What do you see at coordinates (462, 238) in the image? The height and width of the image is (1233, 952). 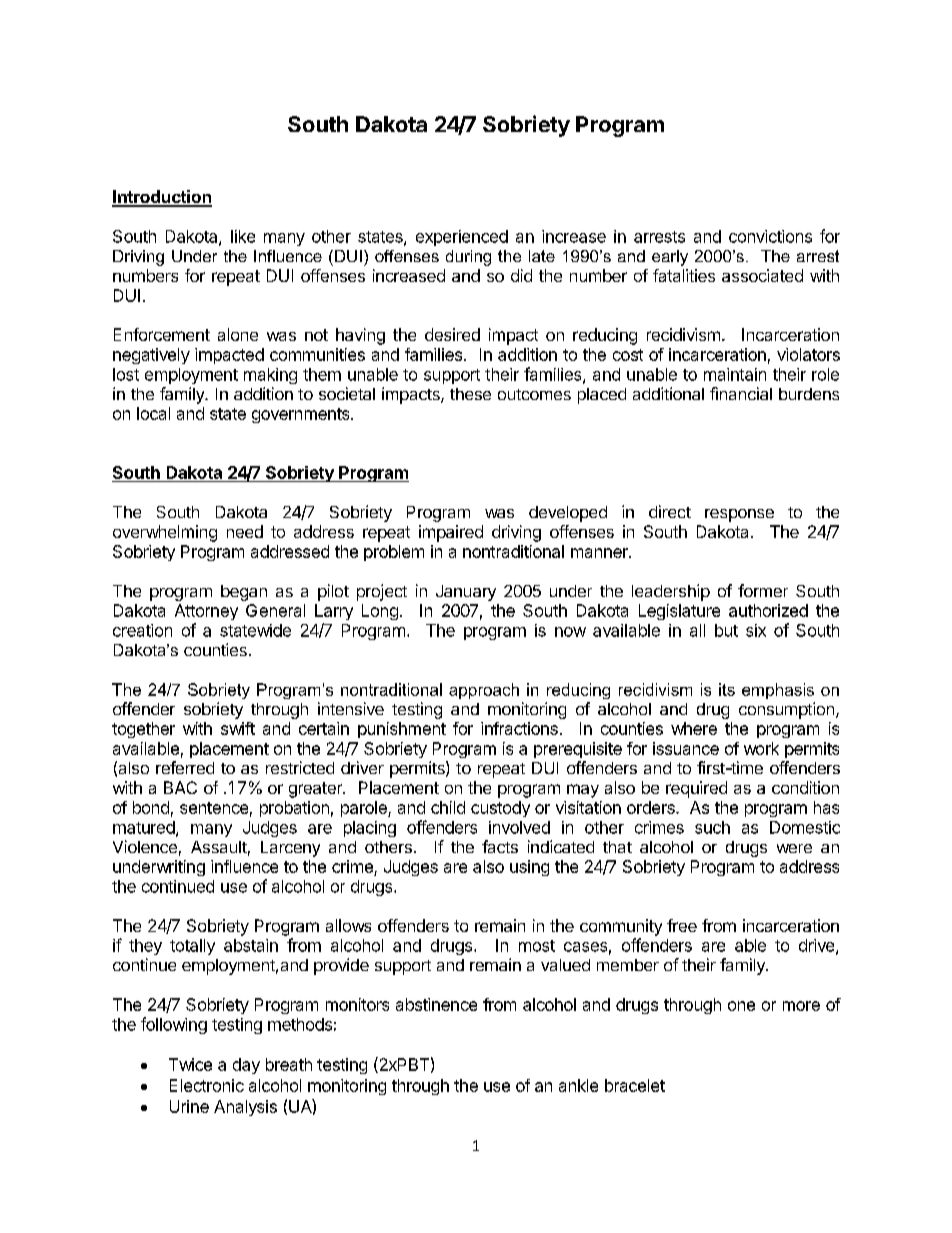 I see `experienced` at bounding box center [462, 238].
